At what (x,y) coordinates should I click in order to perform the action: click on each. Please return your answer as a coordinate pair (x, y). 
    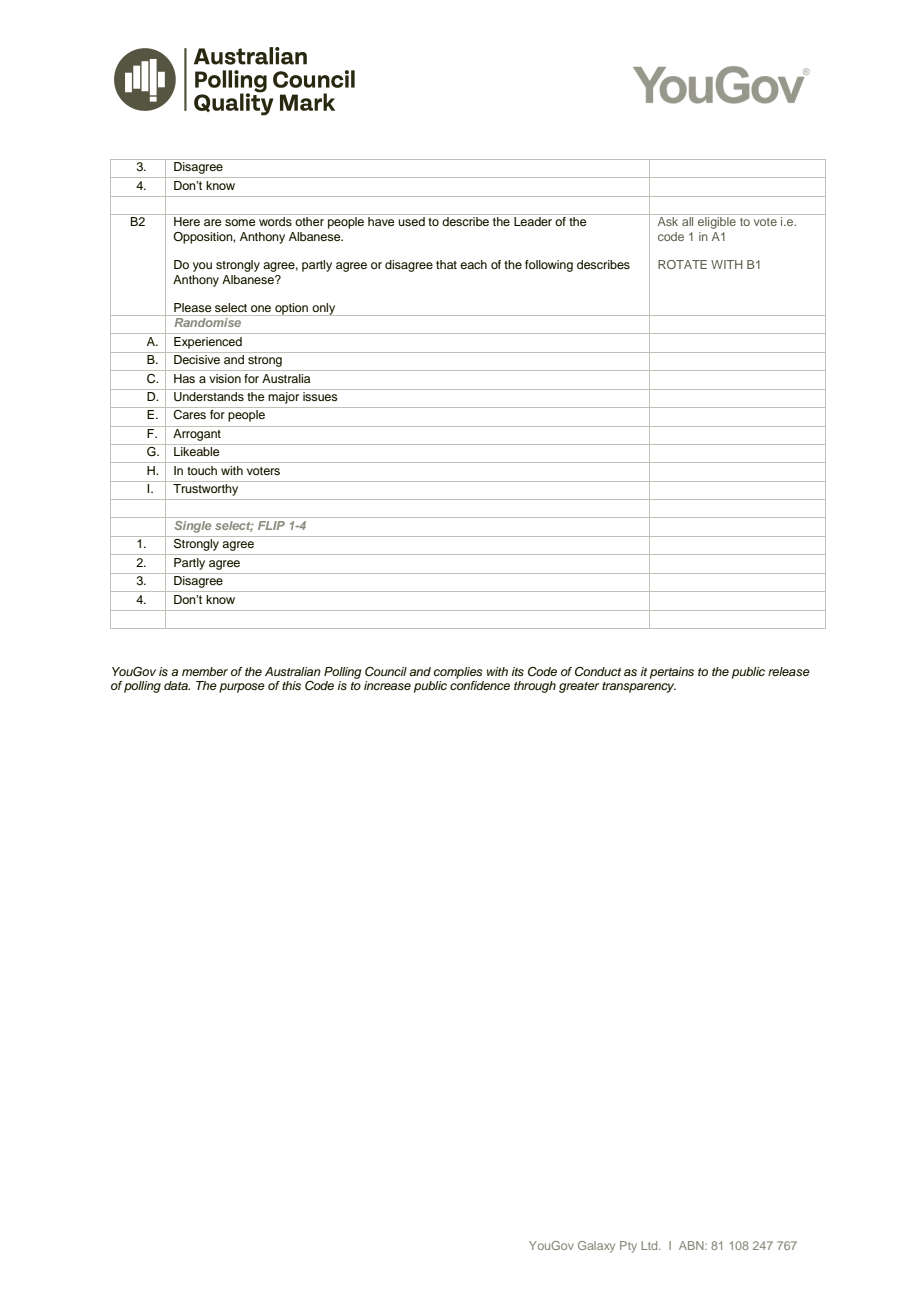
    Looking at the image, I should click on (473, 264).
